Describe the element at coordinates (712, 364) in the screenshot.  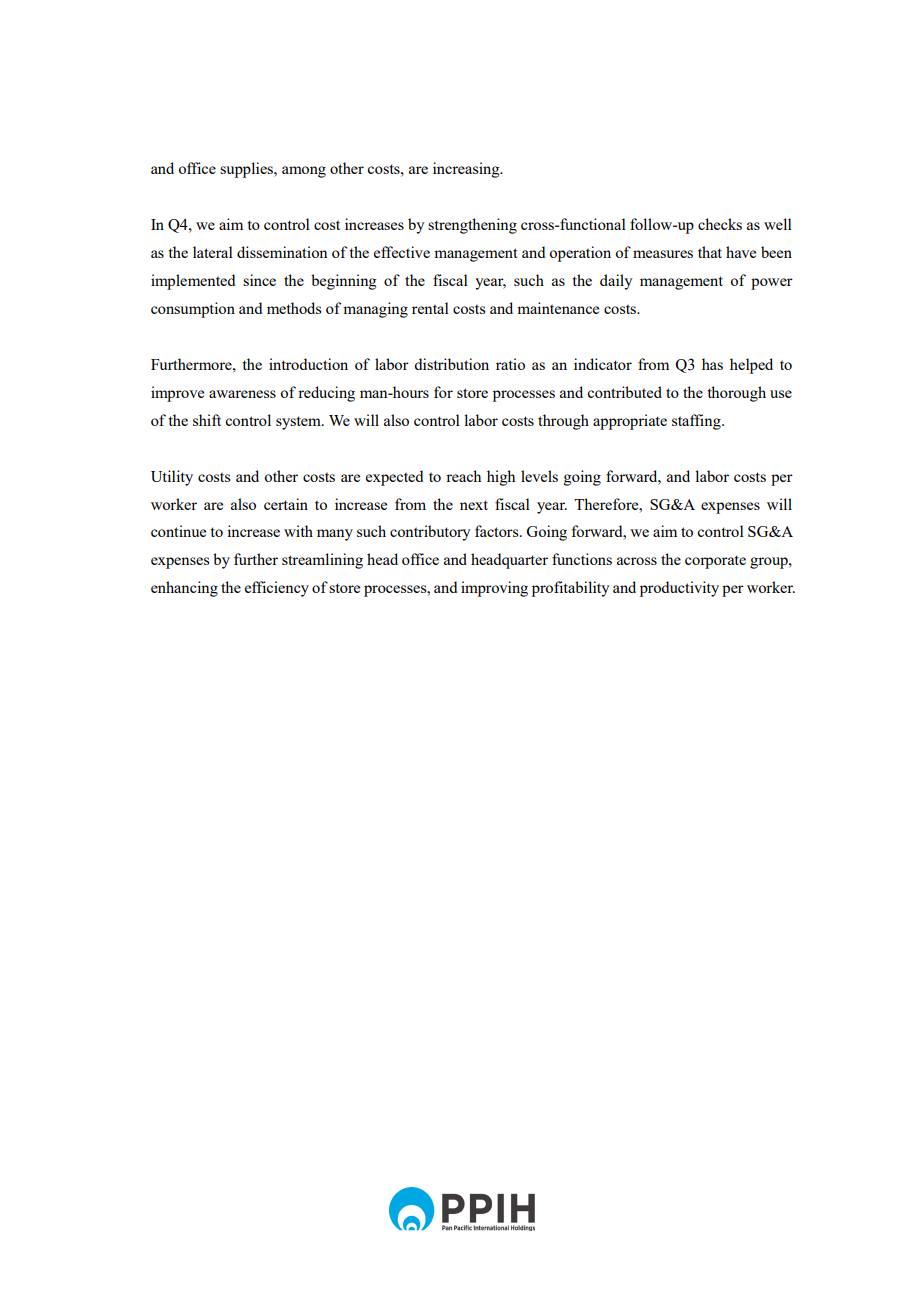
I see `has` at that location.
